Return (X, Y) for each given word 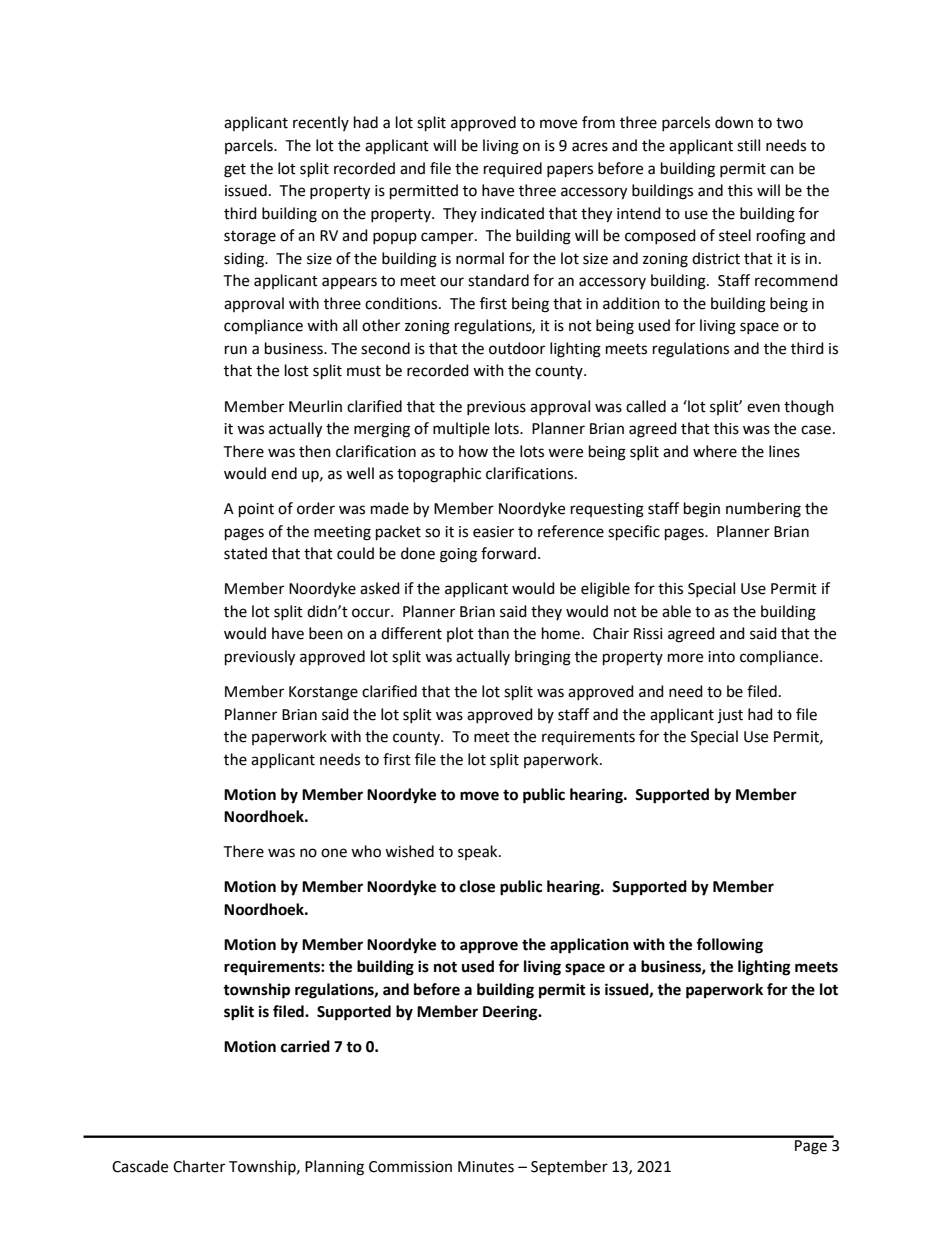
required (513, 169)
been (326, 633)
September (569, 1167)
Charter (199, 1166)
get (235, 171)
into (721, 657)
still (748, 145)
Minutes (486, 1167)
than (493, 633)
